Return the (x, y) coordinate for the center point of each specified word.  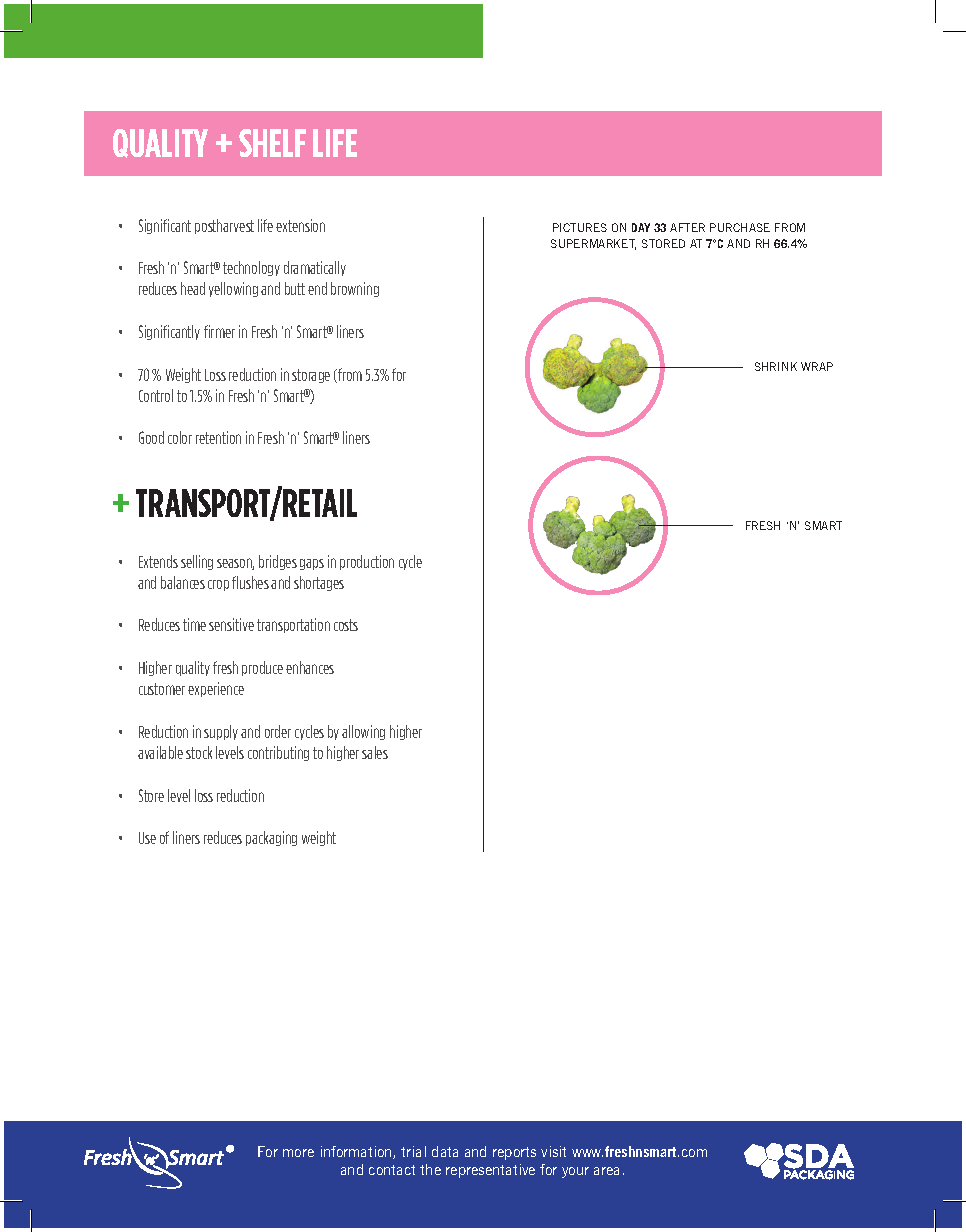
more (298, 1153)
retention (218, 437)
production (367, 562)
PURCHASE (740, 227)
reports (514, 1153)
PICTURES (580, 227)
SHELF (272, 143)
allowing (363, 732)
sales (375, 752)
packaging (271, 838)
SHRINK (776, 366)
